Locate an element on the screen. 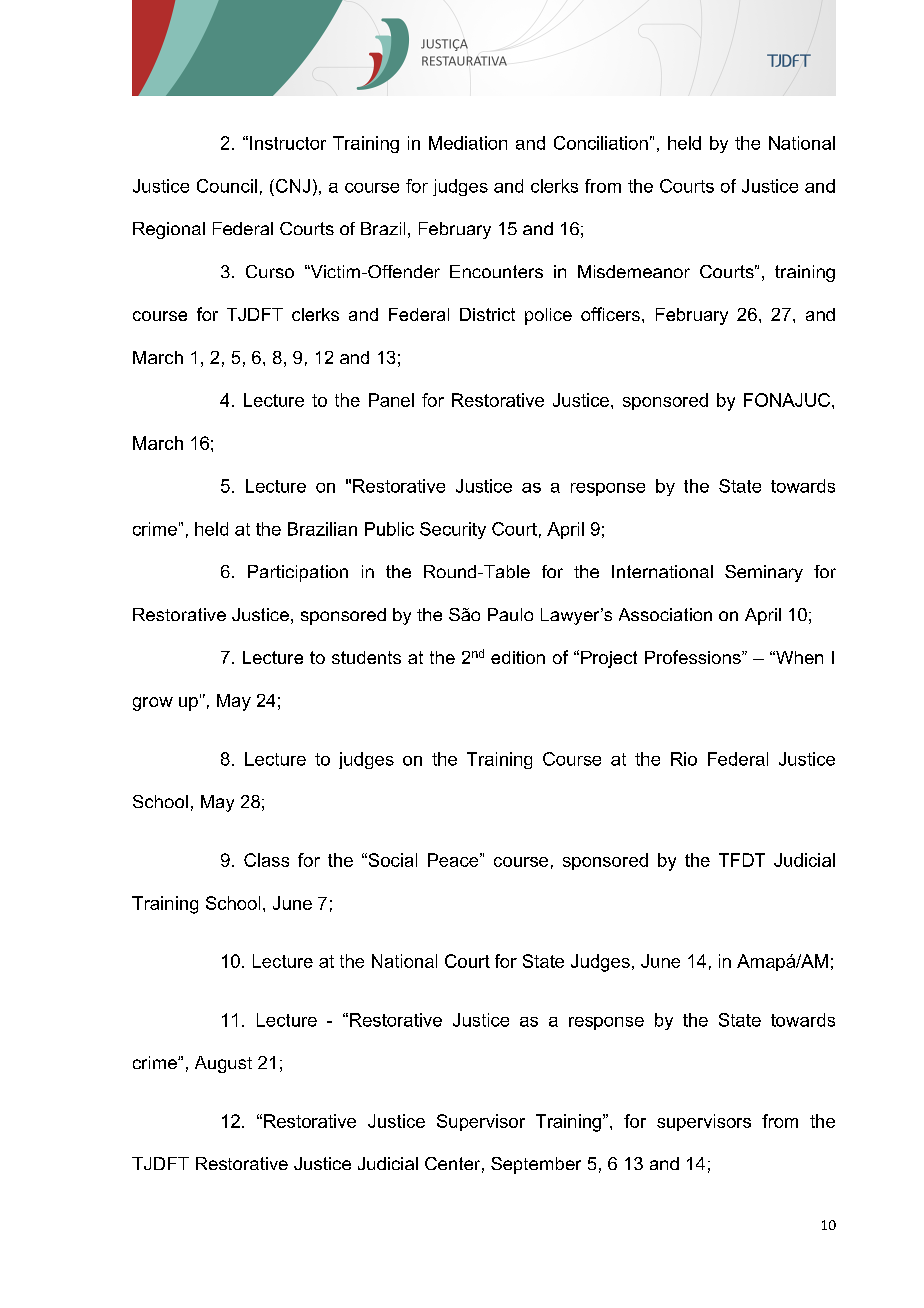  August is located at coordinates (223, 1064).
